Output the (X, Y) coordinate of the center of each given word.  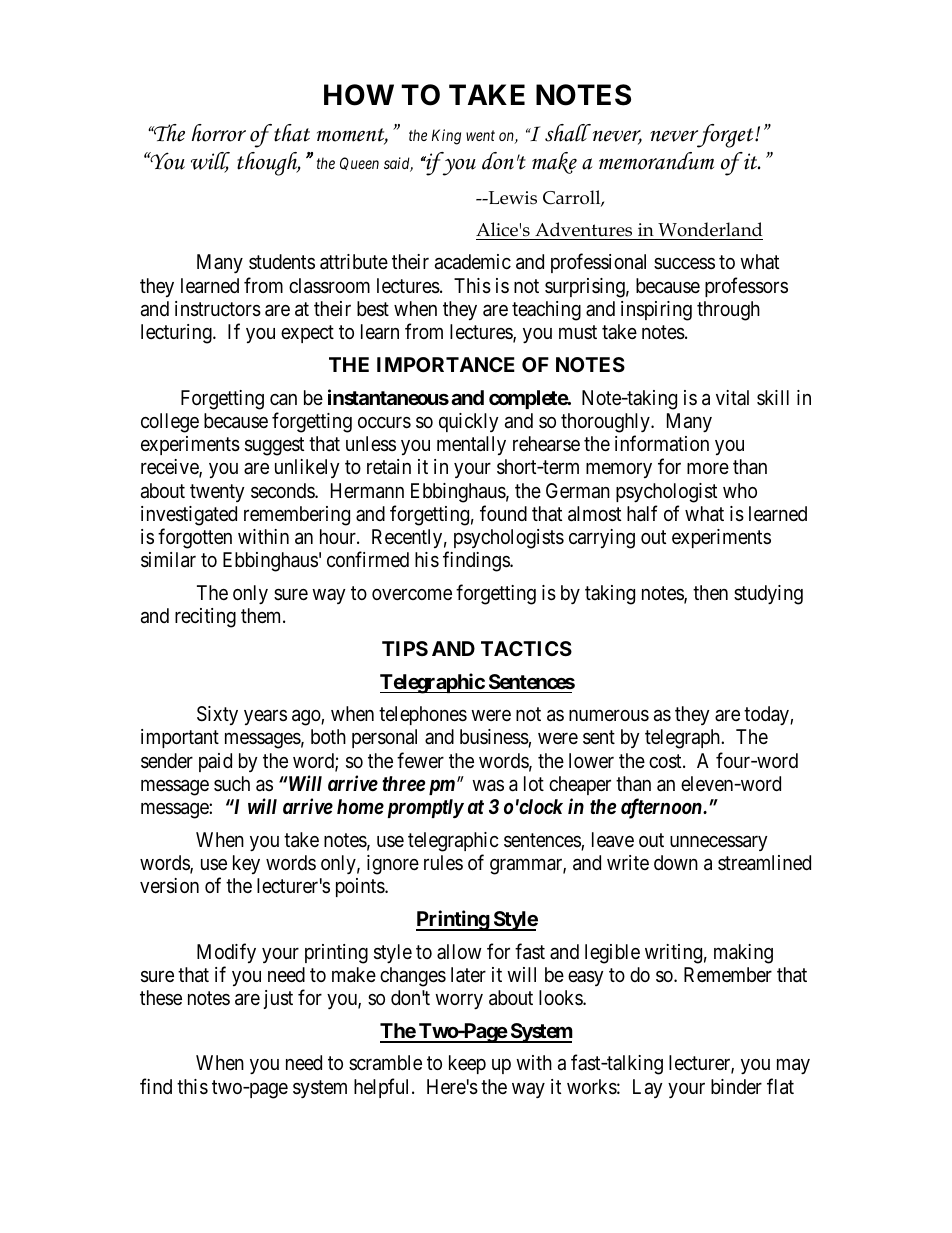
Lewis (511, 198)
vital (732, 397)
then (710, 592)
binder (736, 1086)
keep (467, 1064)
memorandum (656, 161)
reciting (205, 618)
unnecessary (719, 843)
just (278, 999)
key (246, 864)
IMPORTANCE (446, 364)
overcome (412, 594)
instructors (218, 309)
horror (218, 133)
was (488, 786)
